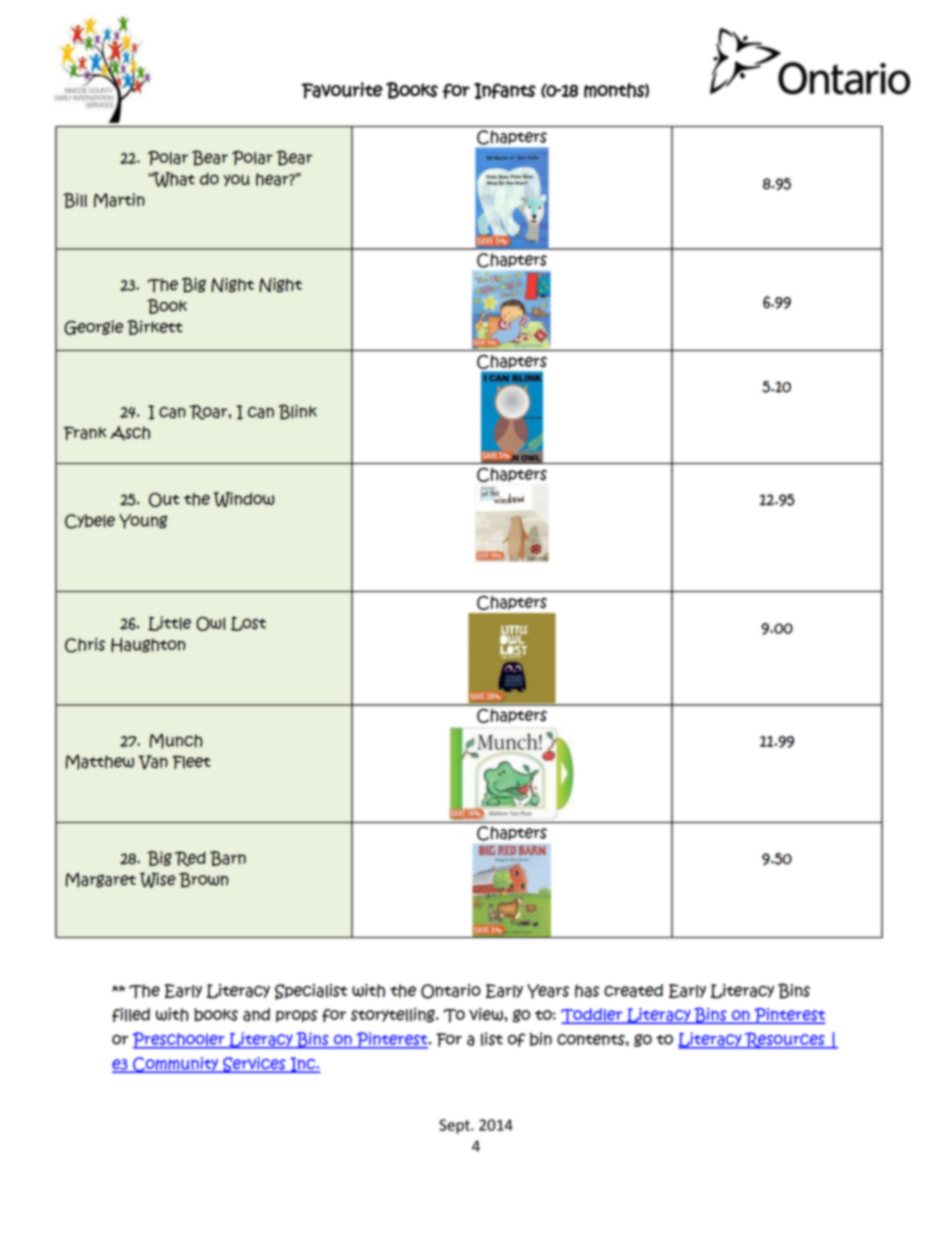 This page has height=1233, width=952. Describe the element at coordinates (505, 91) in the page. I see `Infants` at that location.
